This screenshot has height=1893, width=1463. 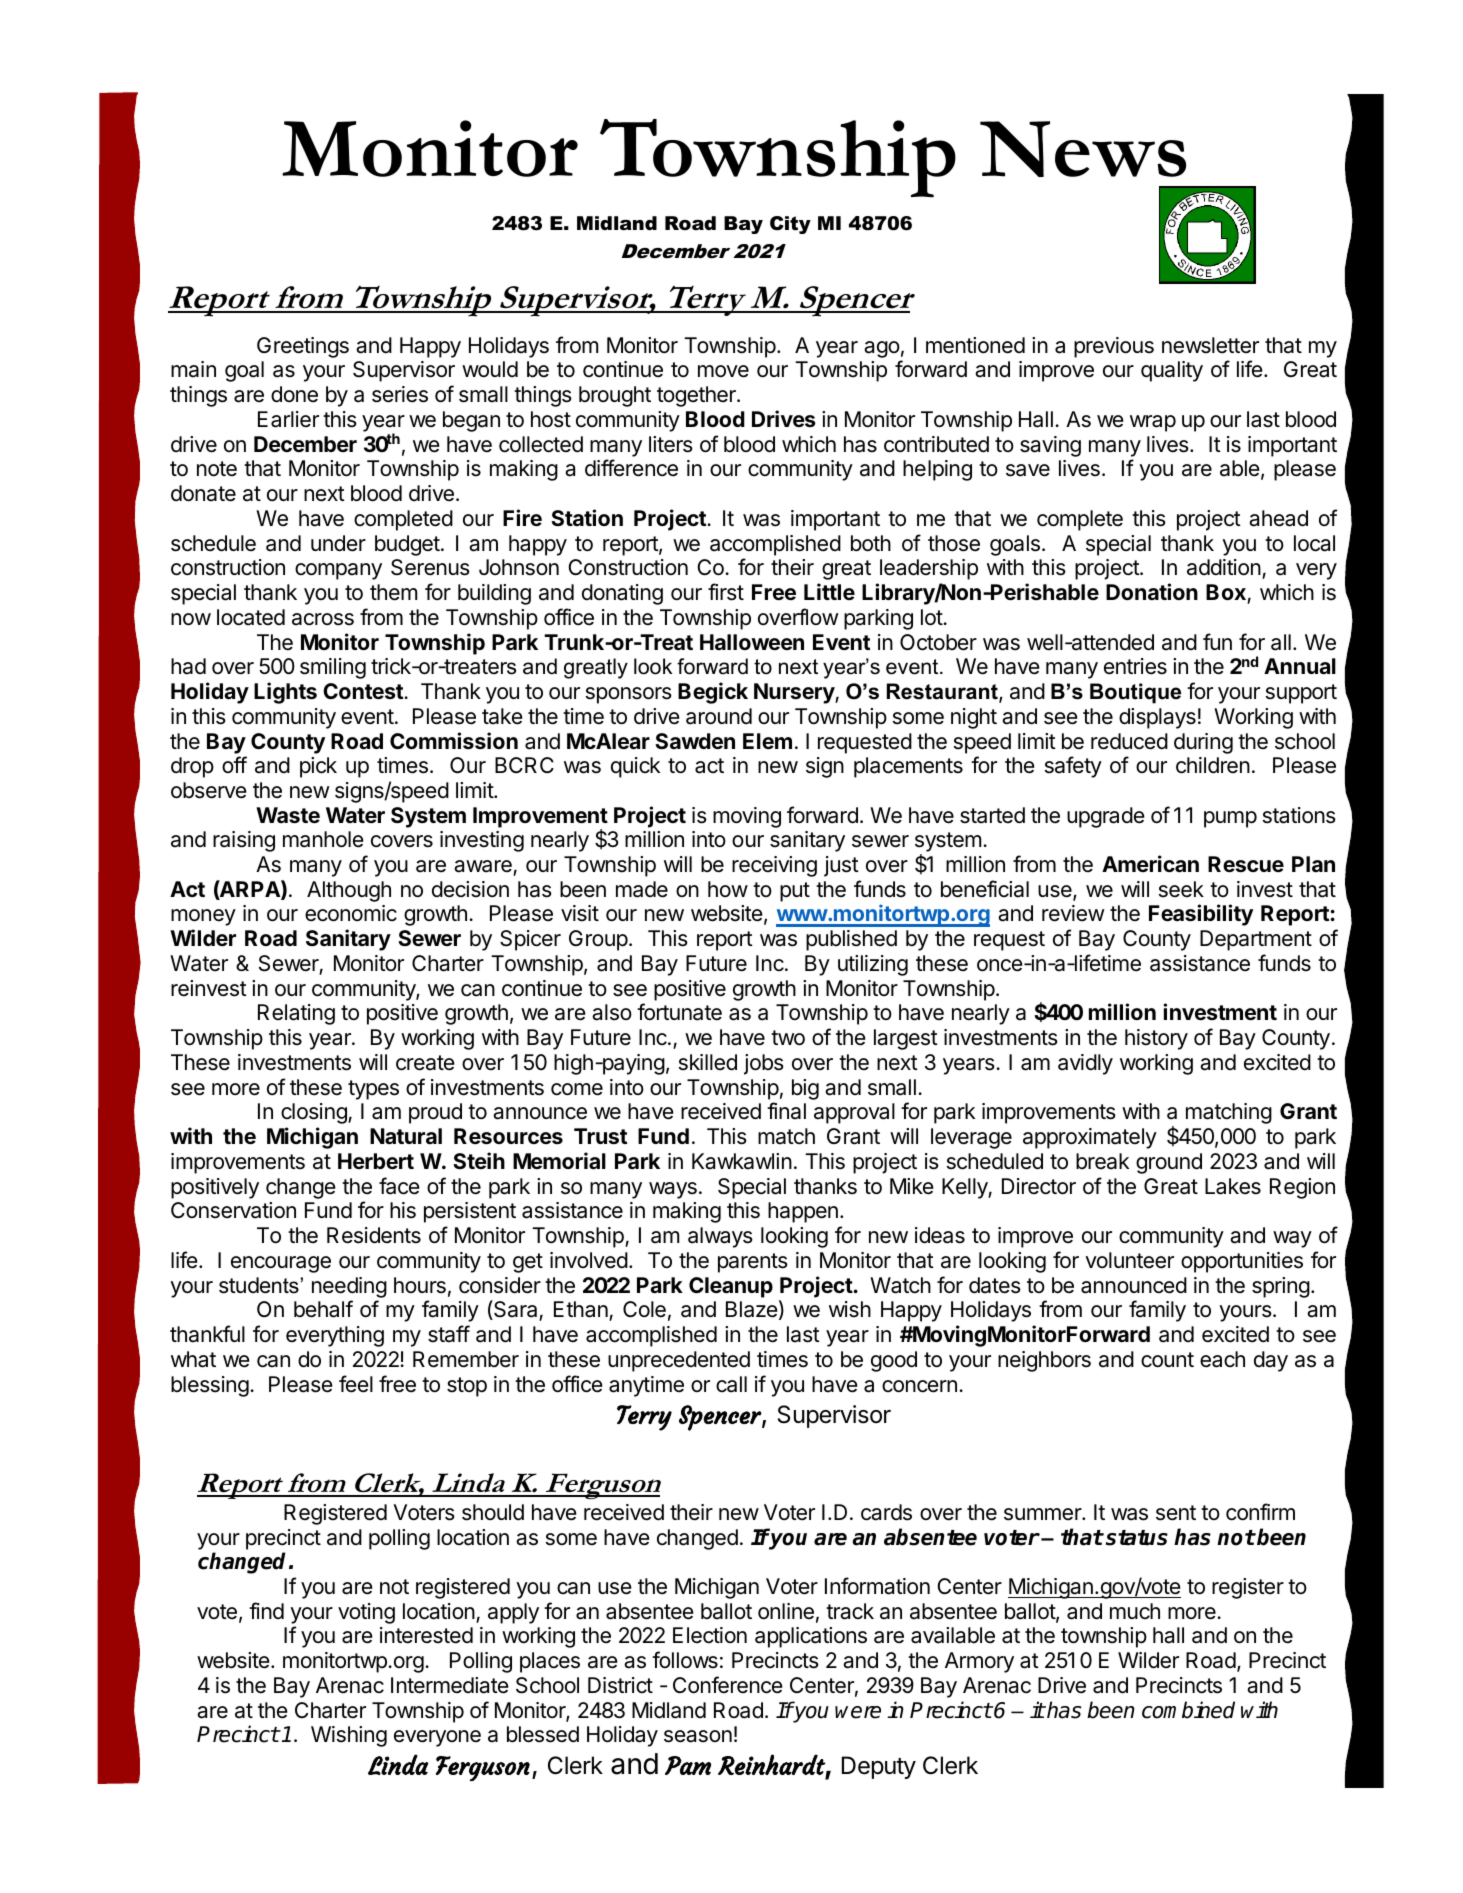 What do you see at coordinates (1129, 1260) in the screenshot?
I see `volunteer` at bounding box center [1129, 1260].
